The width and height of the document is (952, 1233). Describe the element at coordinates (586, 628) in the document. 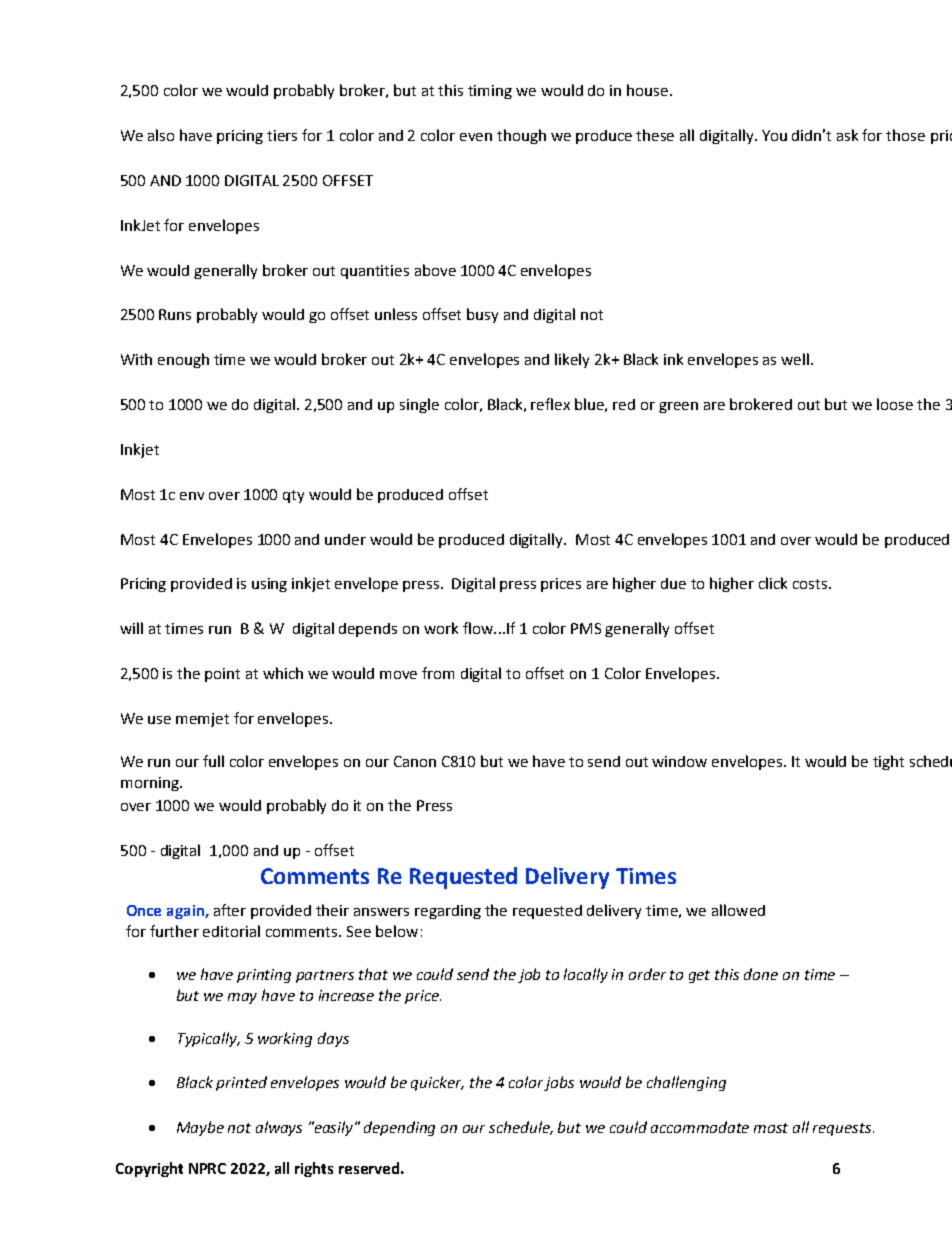

I see `PMS` at that location.
